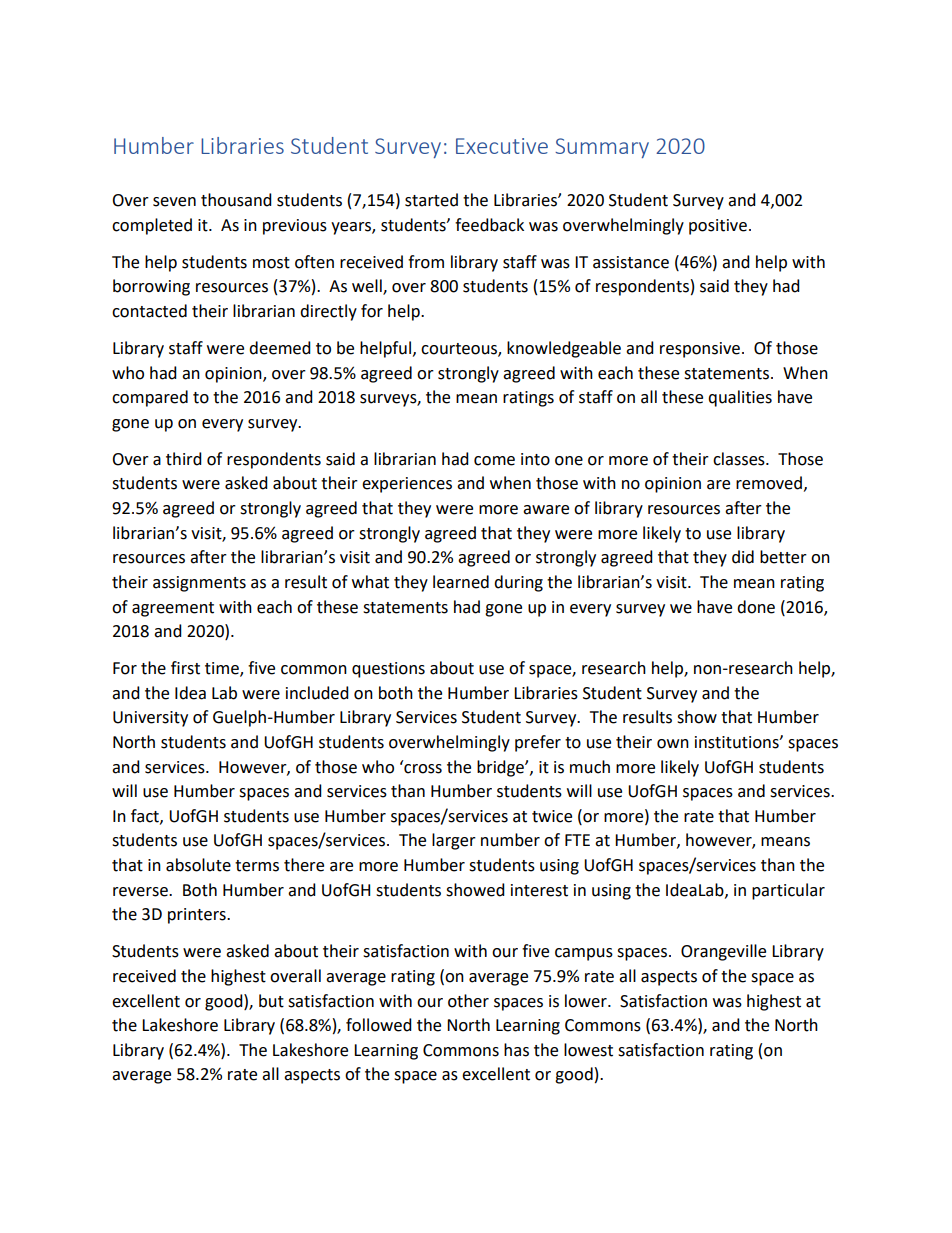 The image size is (952, 1233). What do you see at coordinates (199, 584) in the screenshot?
I see `assignments` at bounding box center [199, 584].
